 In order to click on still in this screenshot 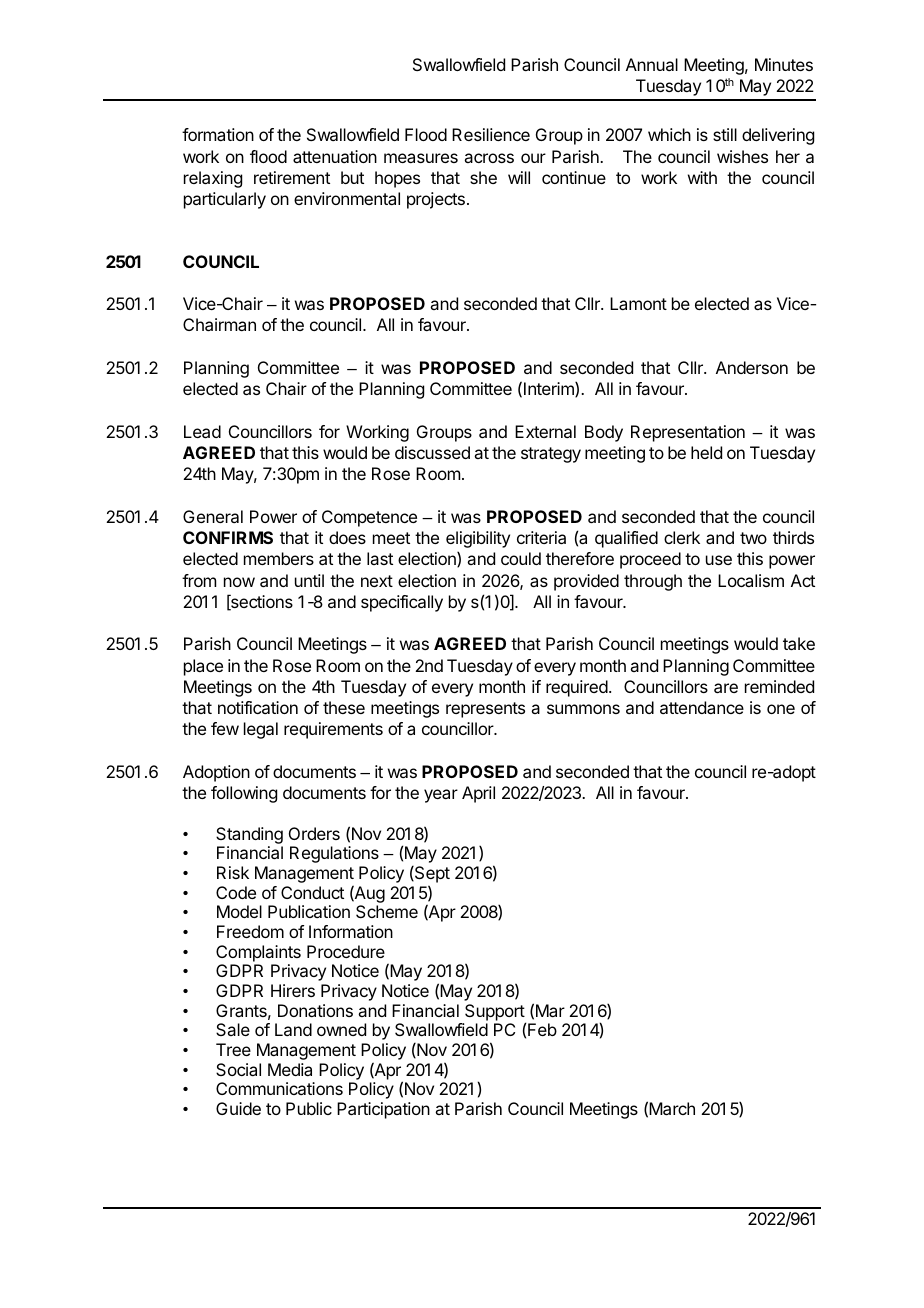, I will do `click(725, 134)`.
